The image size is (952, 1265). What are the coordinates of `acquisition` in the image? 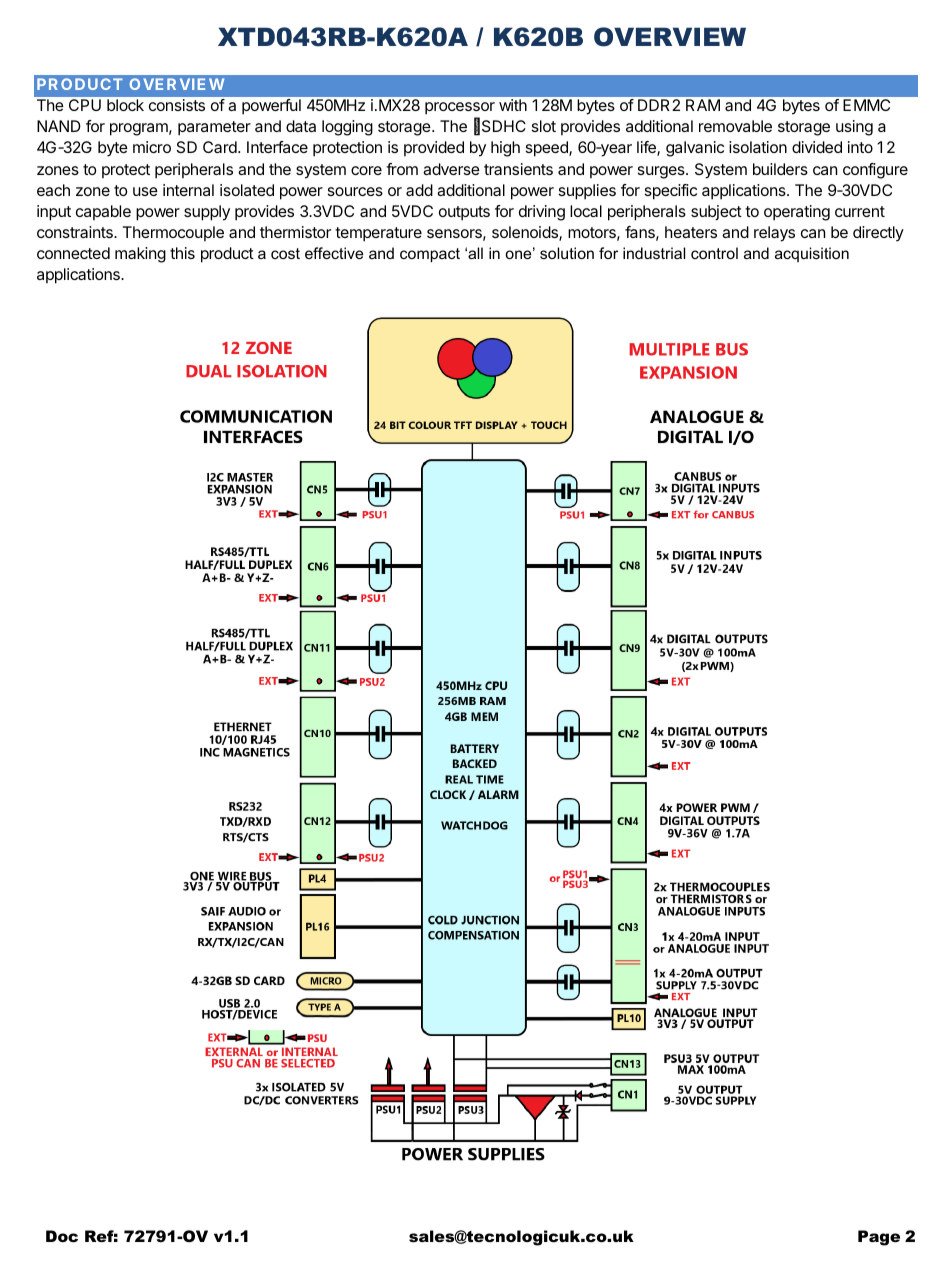 It's located at (812, 254).
